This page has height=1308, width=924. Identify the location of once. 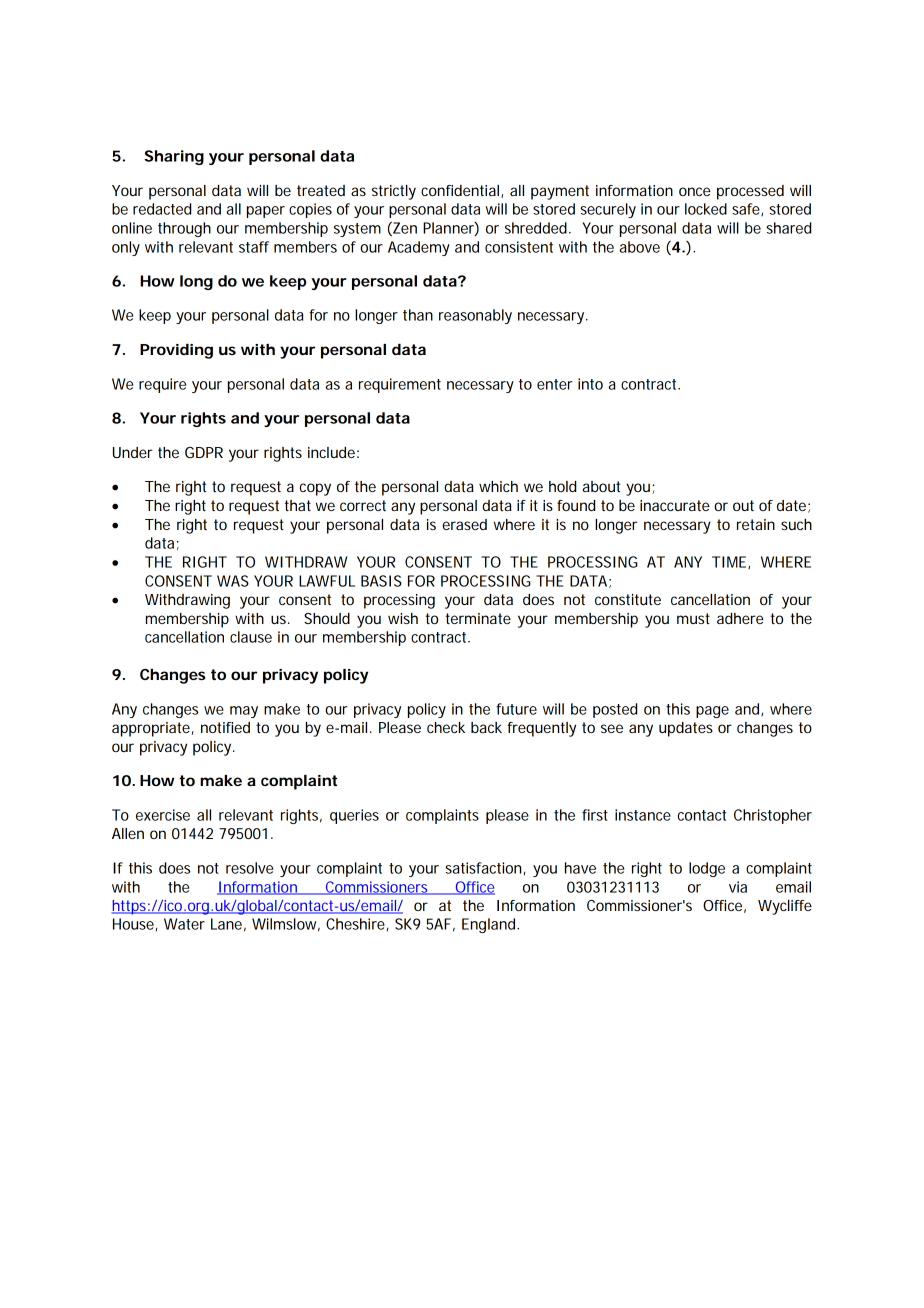
(695, 191).
